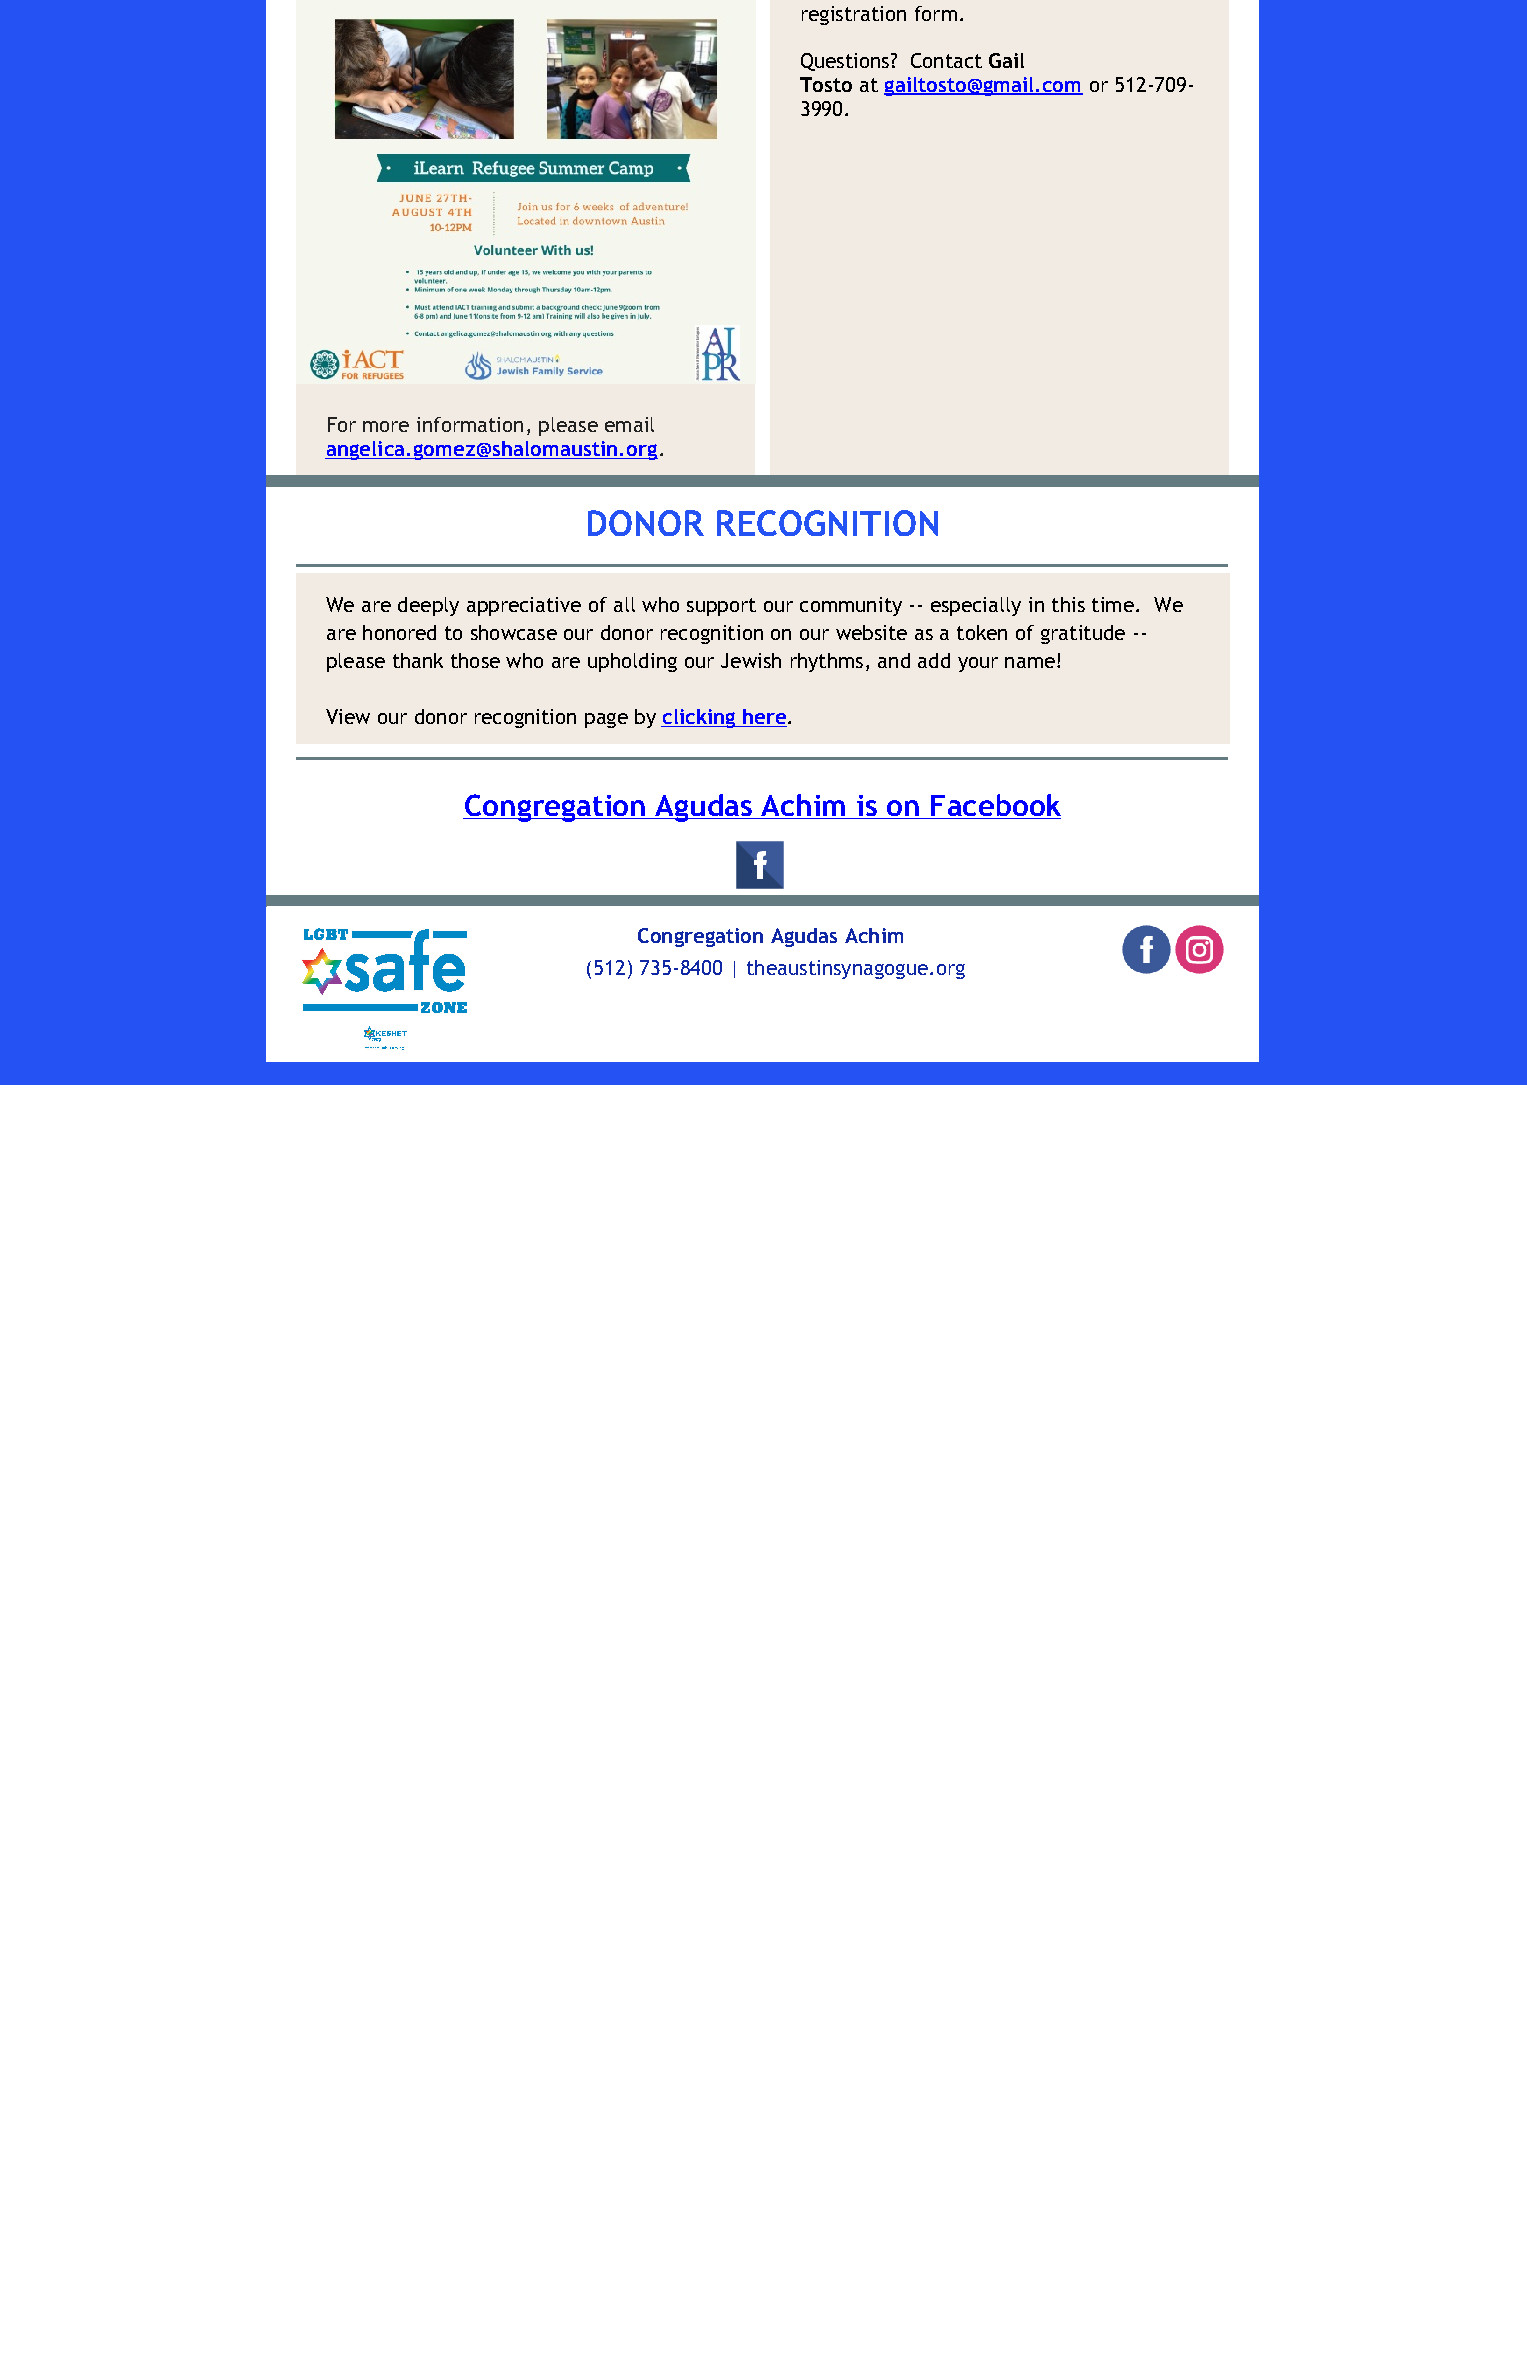 The image size is (1527, 2360). Describe the element at coordinates (721, 607) in the image. I see `support` at that location.
